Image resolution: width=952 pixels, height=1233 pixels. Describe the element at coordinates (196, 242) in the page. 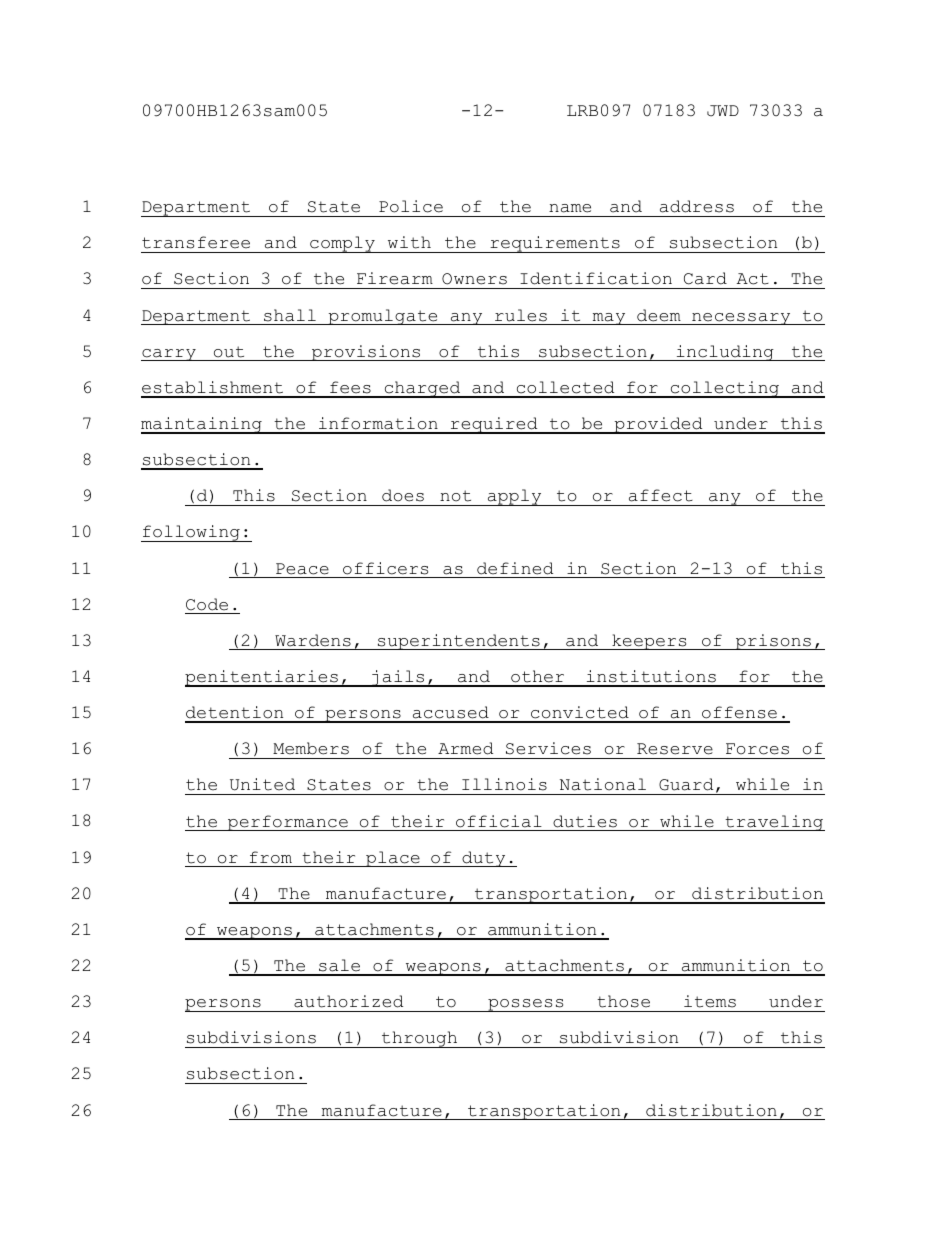

I see `transferee` at that location.
